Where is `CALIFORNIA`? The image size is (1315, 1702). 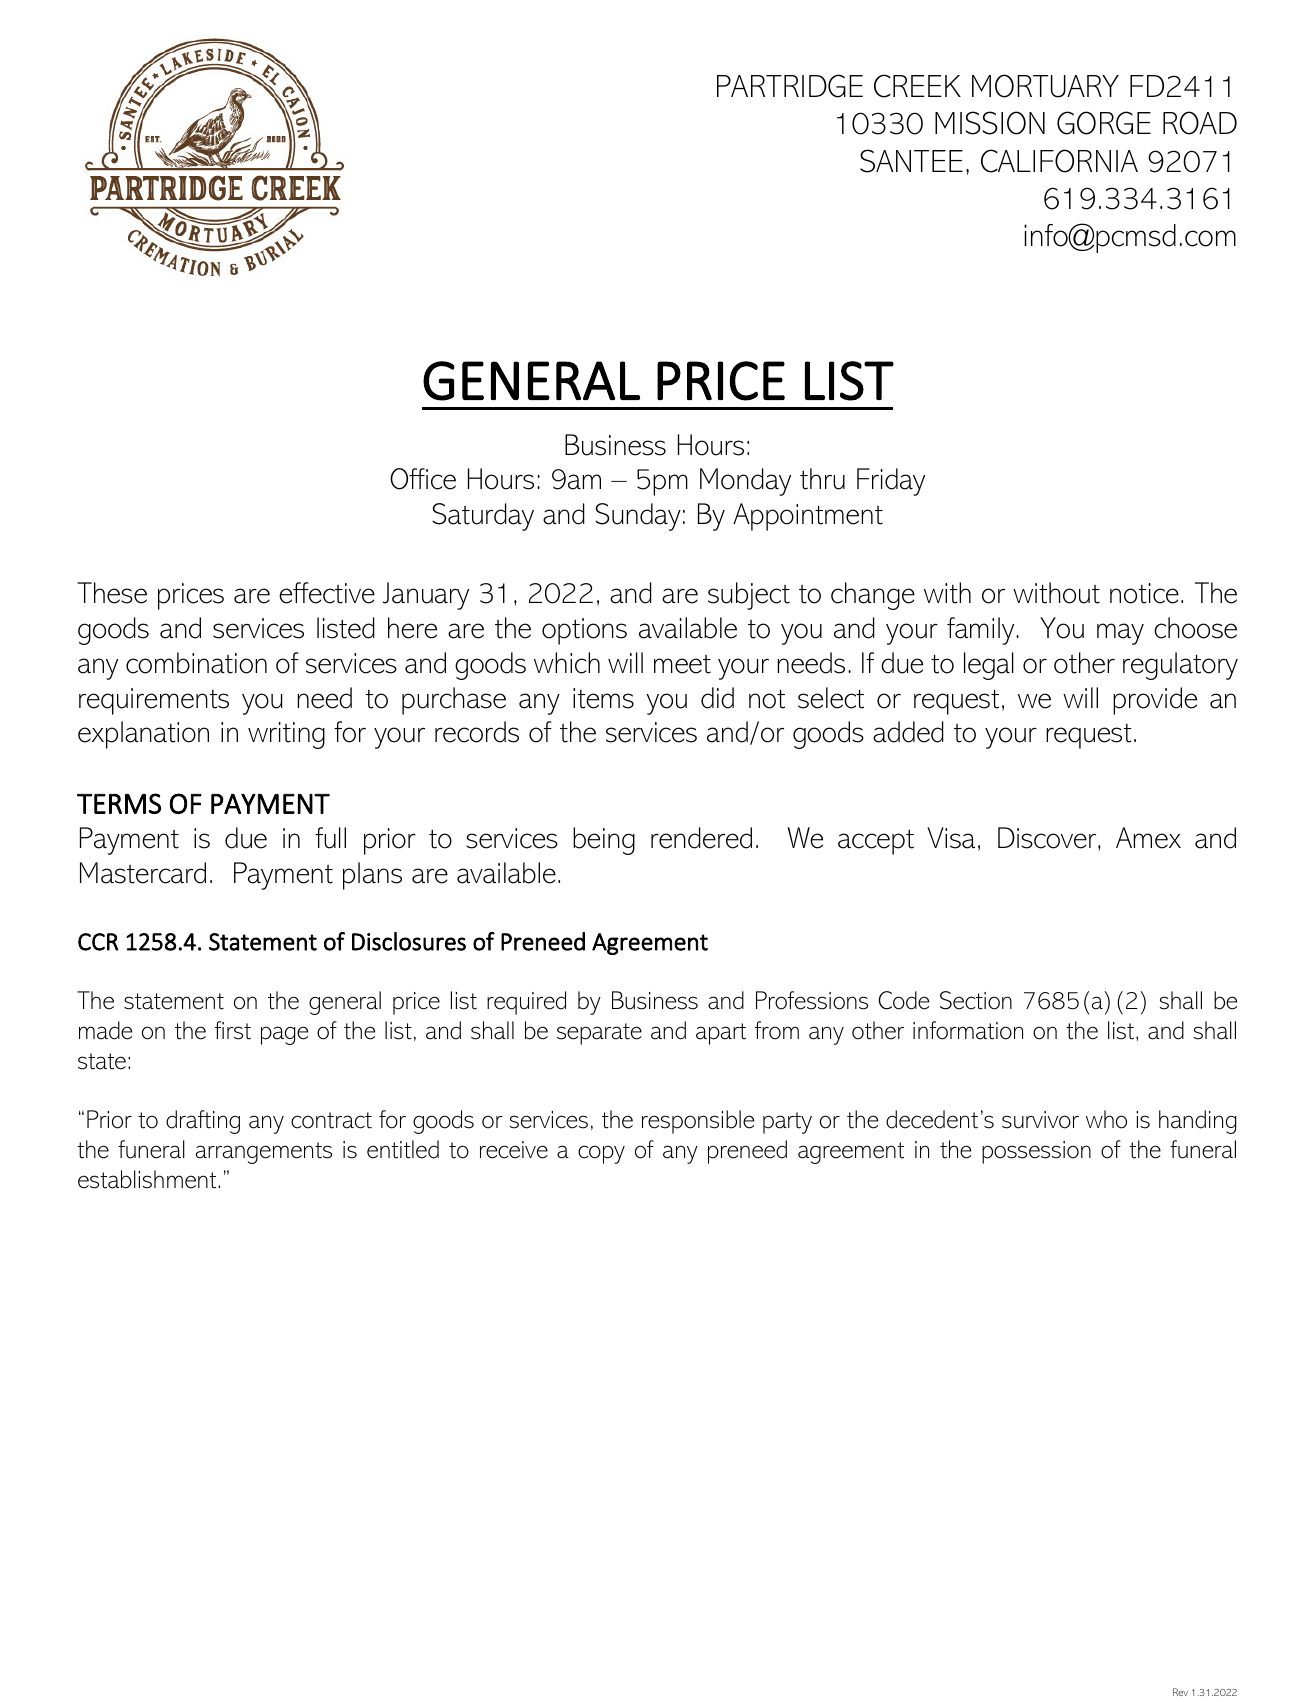
CALIFORNIA is located at coordinates (1059, 161).
